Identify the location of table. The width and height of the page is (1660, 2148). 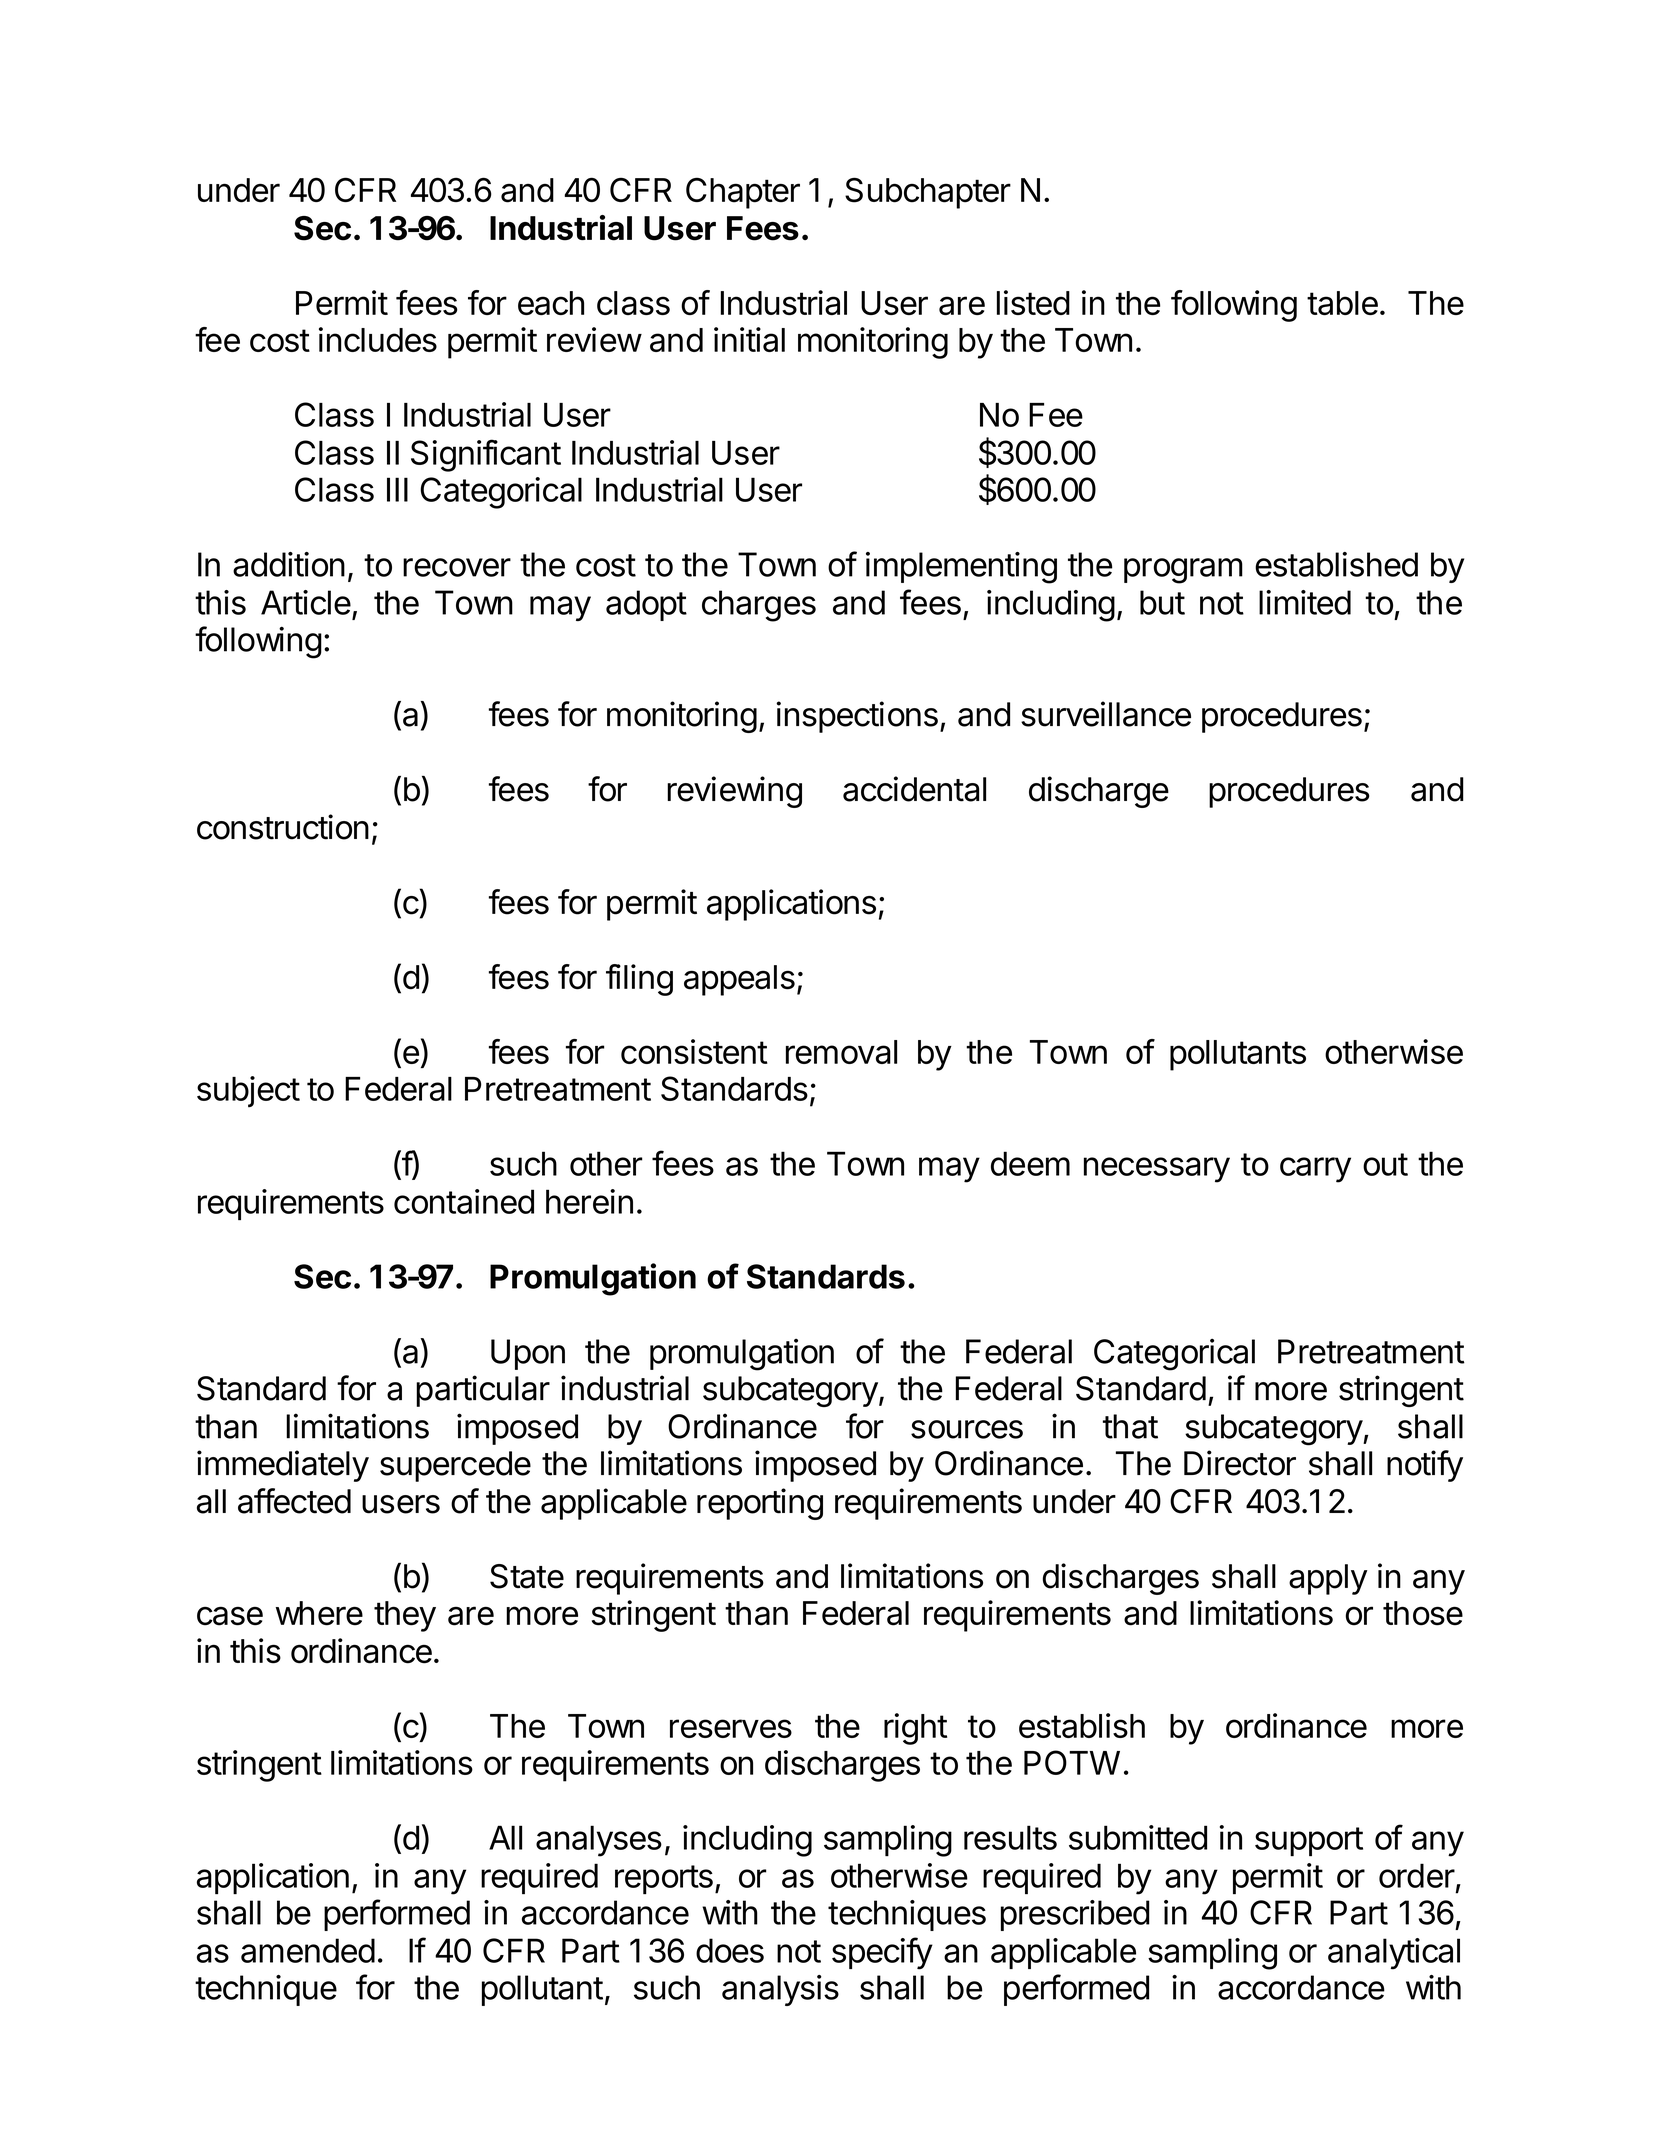
(1342, 303).
